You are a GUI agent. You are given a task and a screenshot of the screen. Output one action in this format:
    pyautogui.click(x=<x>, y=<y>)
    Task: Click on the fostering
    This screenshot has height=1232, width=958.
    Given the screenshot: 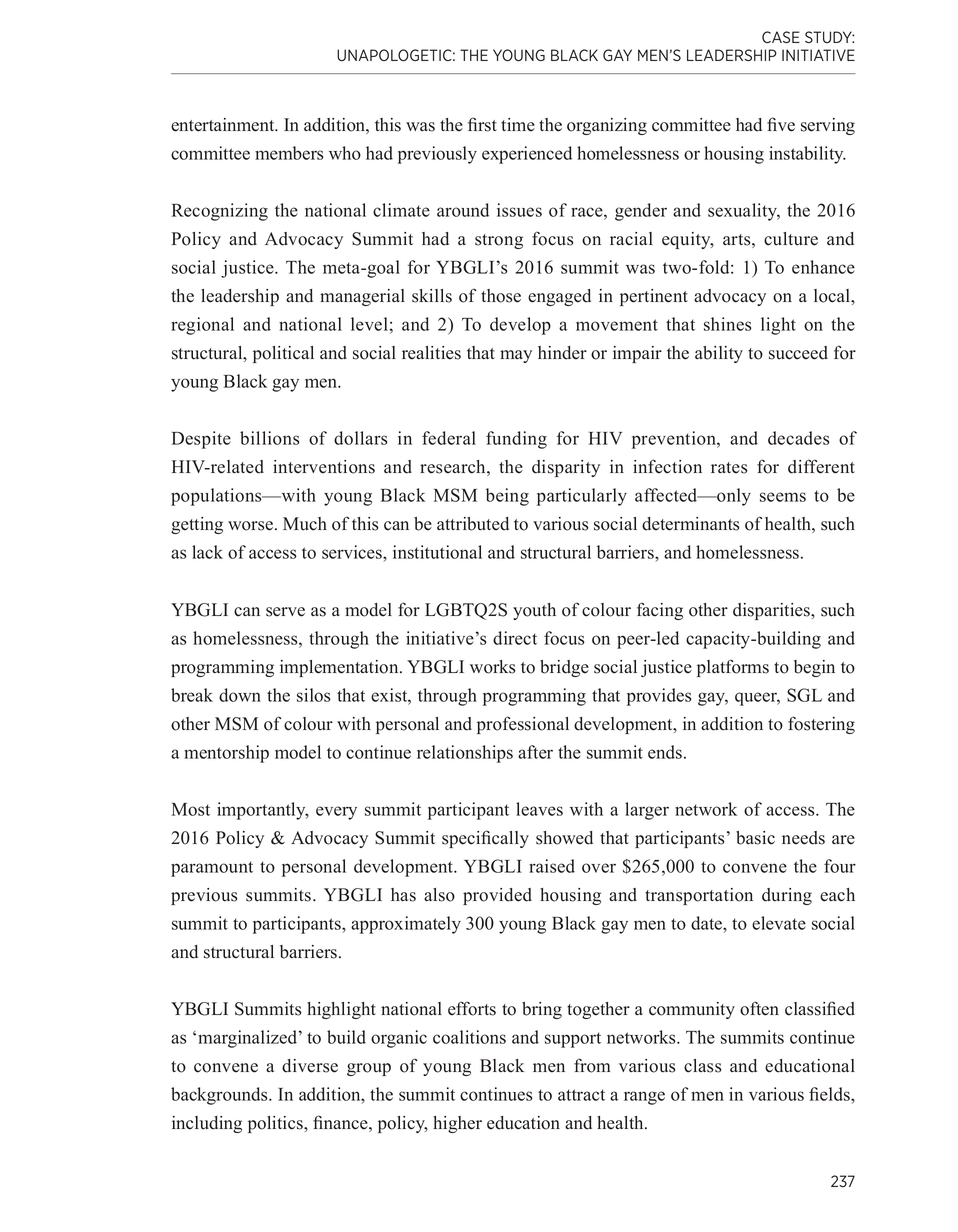 What is the action you would take?
    pyautogui.click(x=821, y=725)
